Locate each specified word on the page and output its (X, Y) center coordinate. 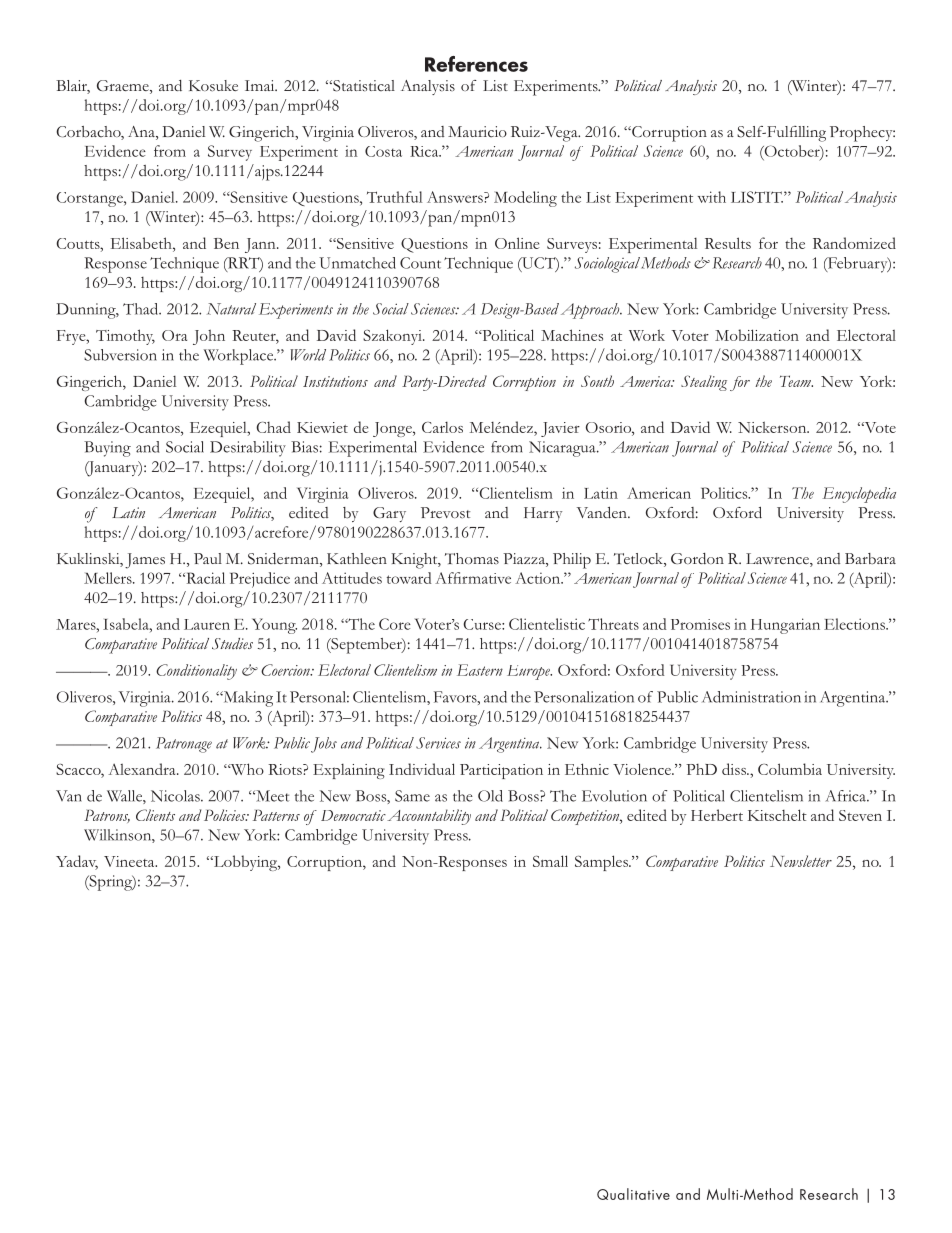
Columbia (790, 769)
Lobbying (245, 863)
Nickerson (773, 427)
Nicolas (176, 796)
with (712, 197)
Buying (107, 449)
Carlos (442, 427)
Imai (261, 85)
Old (490, 796)
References (476, 64)
